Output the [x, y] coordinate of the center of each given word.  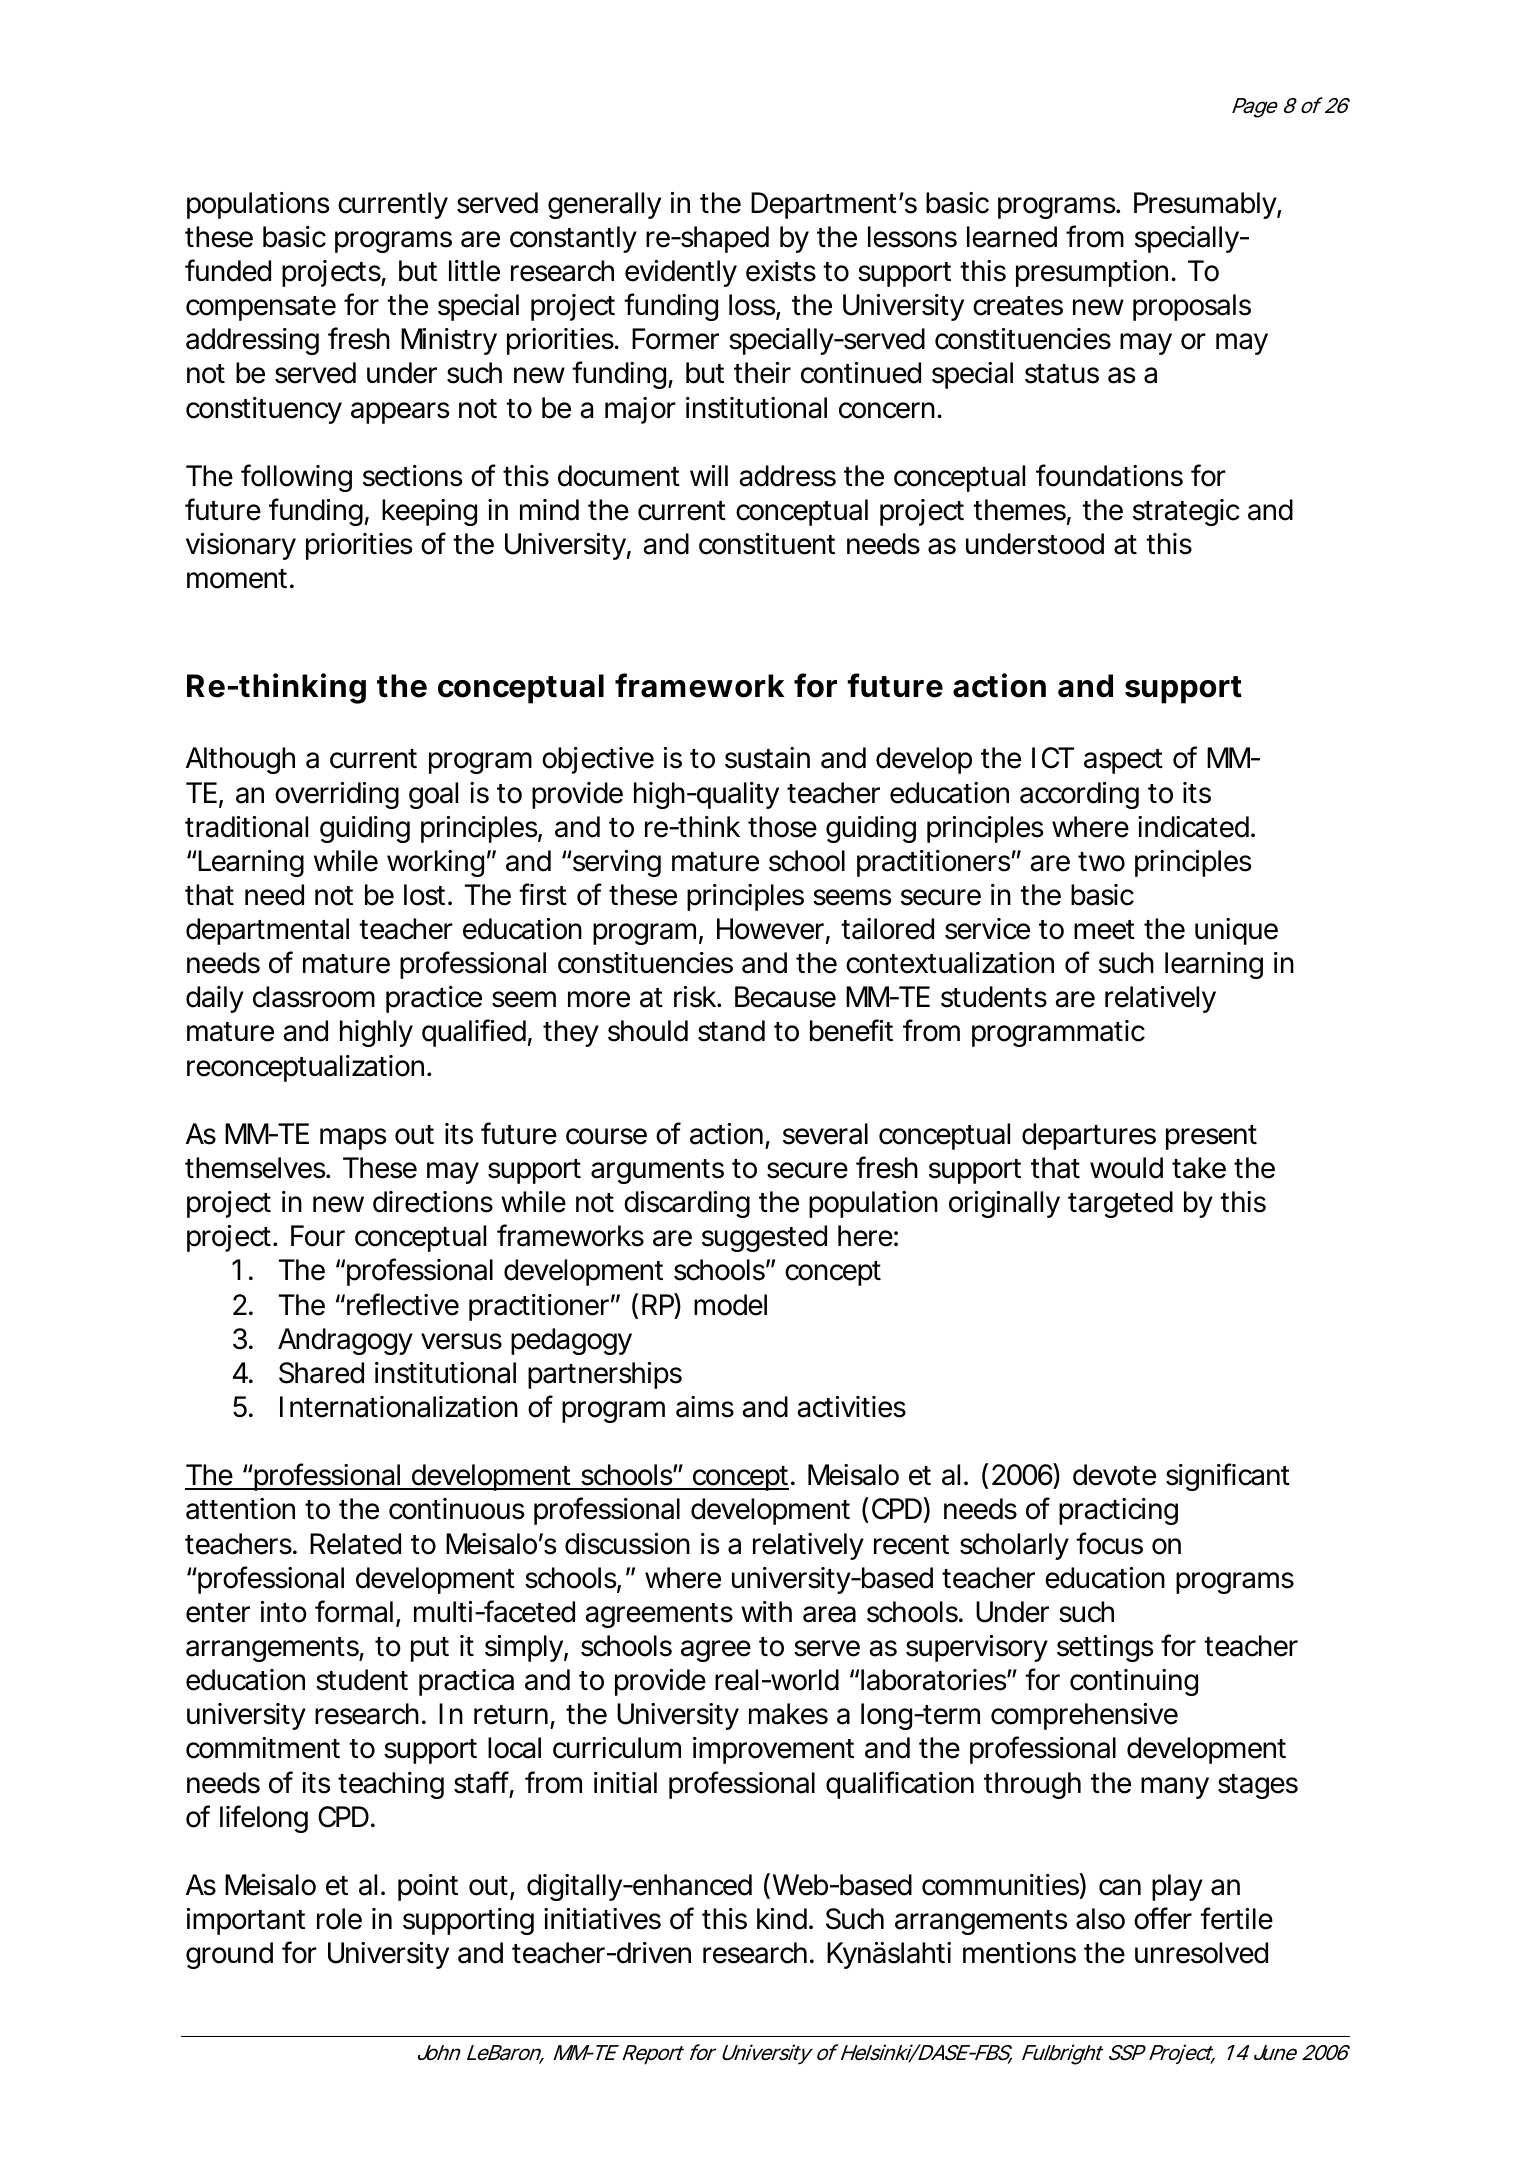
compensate [261, 308]
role [339, 1919]
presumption [1092, 273]
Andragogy [345, 1341]
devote [1114, 1475]
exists [781, 271]
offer [1163, 1918]
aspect [1123, 761]
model [730, 1305]
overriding [337, 795]
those [782, 827]
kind [782, 1919]
